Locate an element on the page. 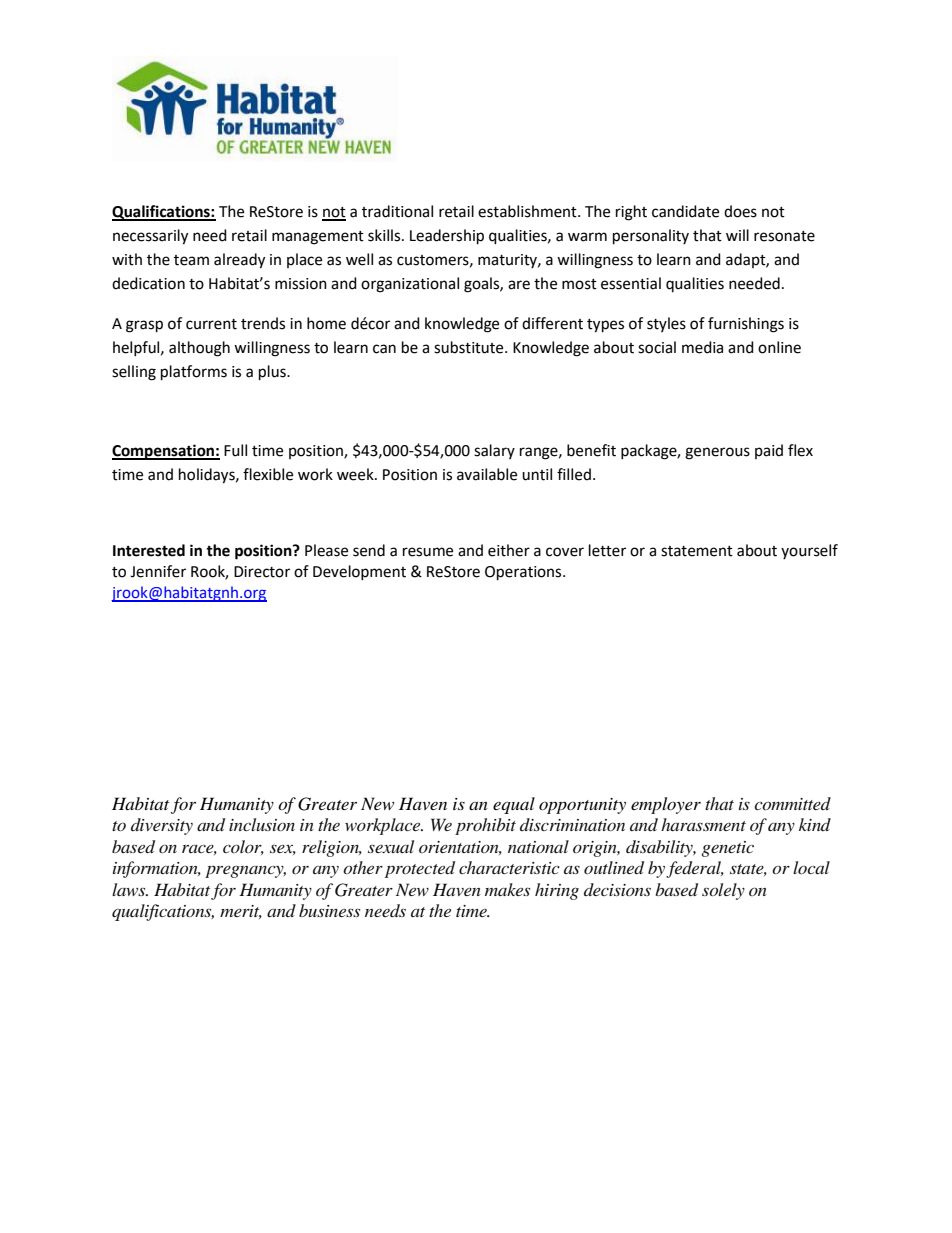 This page has width=952, height=1233. platforms is located at coordinates (194, 373).
